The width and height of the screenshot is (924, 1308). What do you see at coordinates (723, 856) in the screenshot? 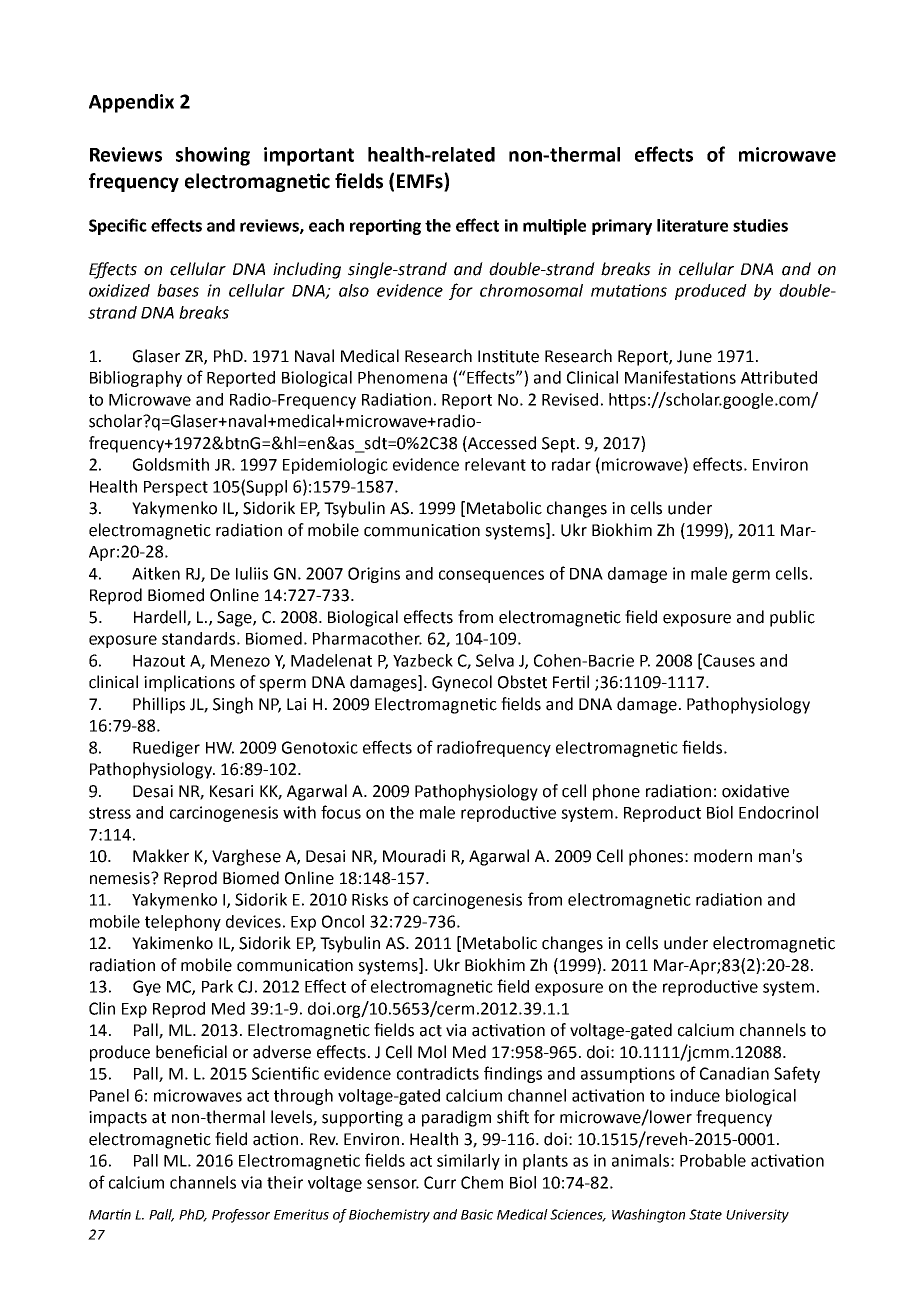
I see `modern` at bounding box center [723, 856].
